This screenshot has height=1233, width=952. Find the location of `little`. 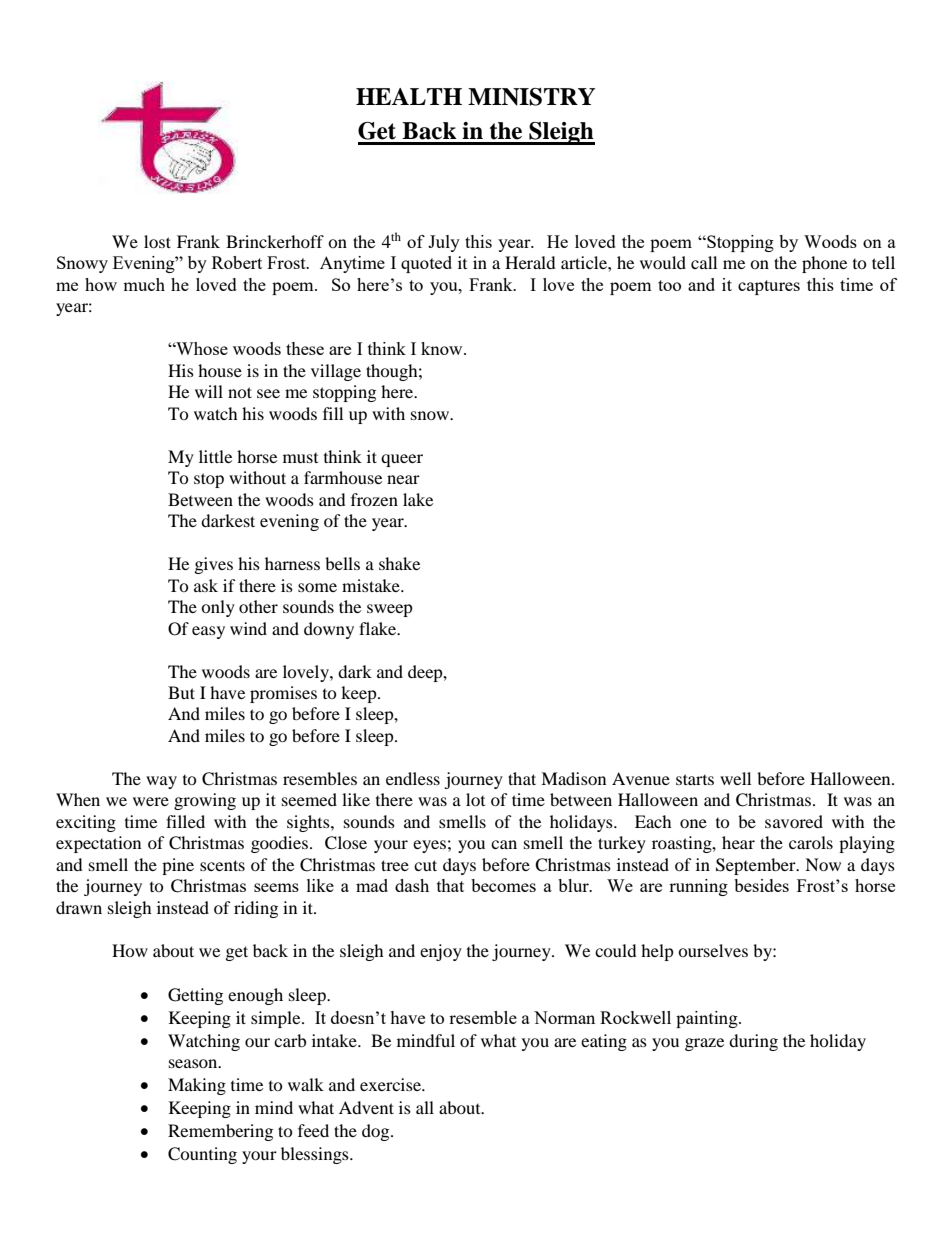

little is located at coordinates (215, 456).
